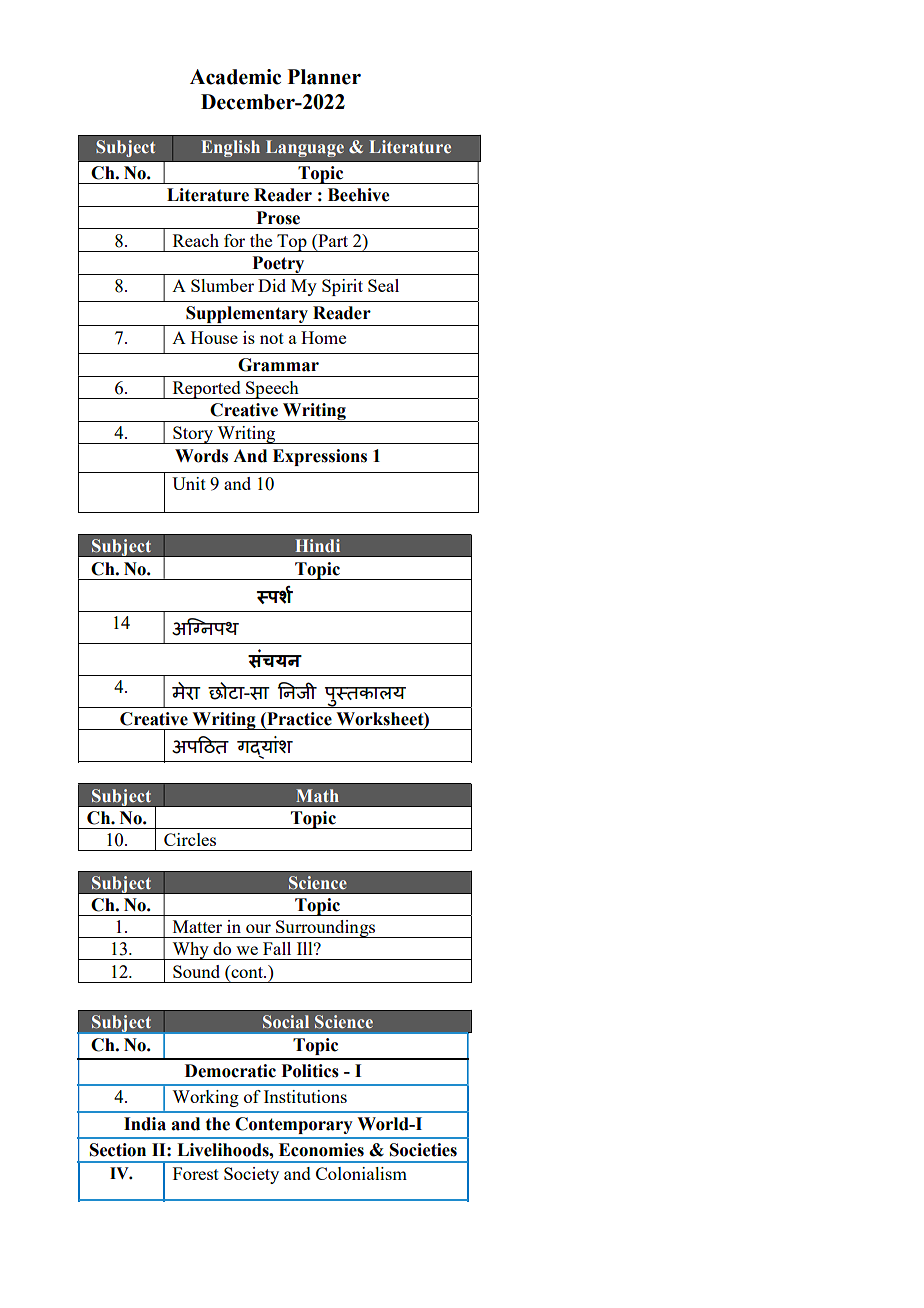 The width and height of the page is (924, 1308). I want to click on Colonialism, so click(361, 1173).
